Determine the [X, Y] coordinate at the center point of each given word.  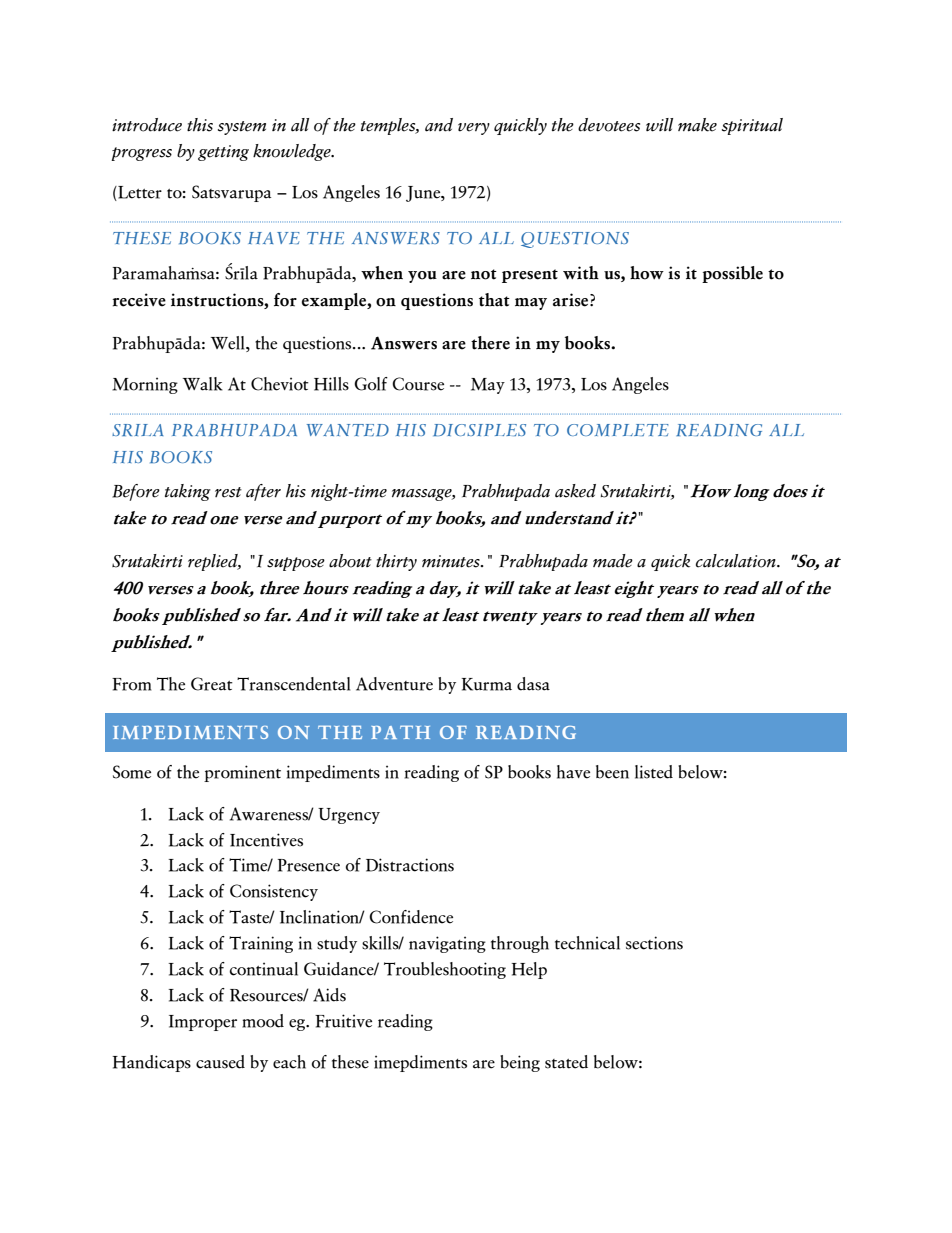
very [474, 129]
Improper [203, 1023]
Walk [203, 384]
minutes [452, 561]
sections [654, 943]
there [490, 343]
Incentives [266, 840]
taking [188, 492]
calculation [737, 561]
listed [654, 772]
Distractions [410, 865]
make [697, 125]
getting [223, 153]
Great [212, 684]
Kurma [486, 684]
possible [732, 274]
